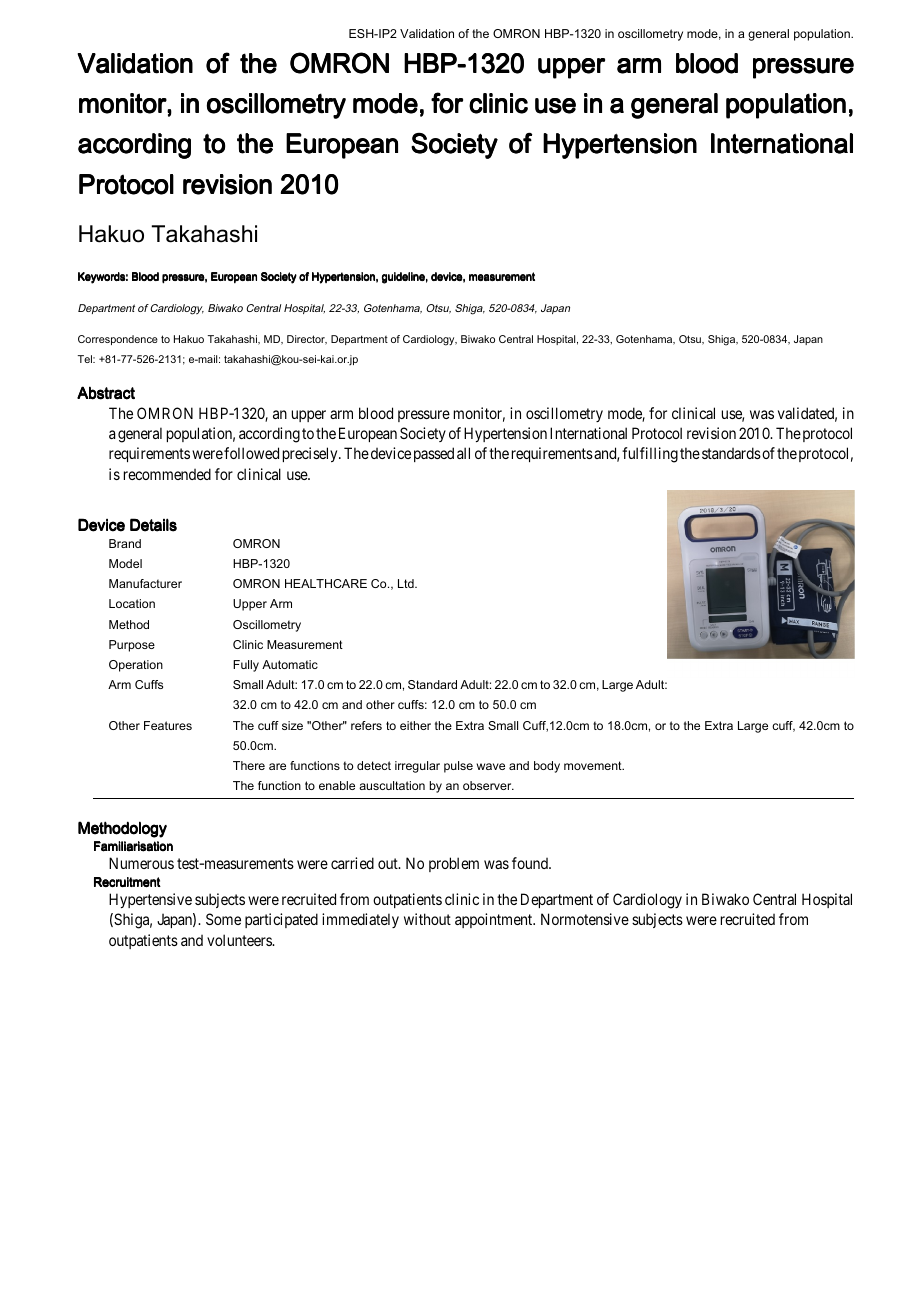  Describe the element at coordinates (407, 583) in the screenshot. I see `Ltd` at that location.
